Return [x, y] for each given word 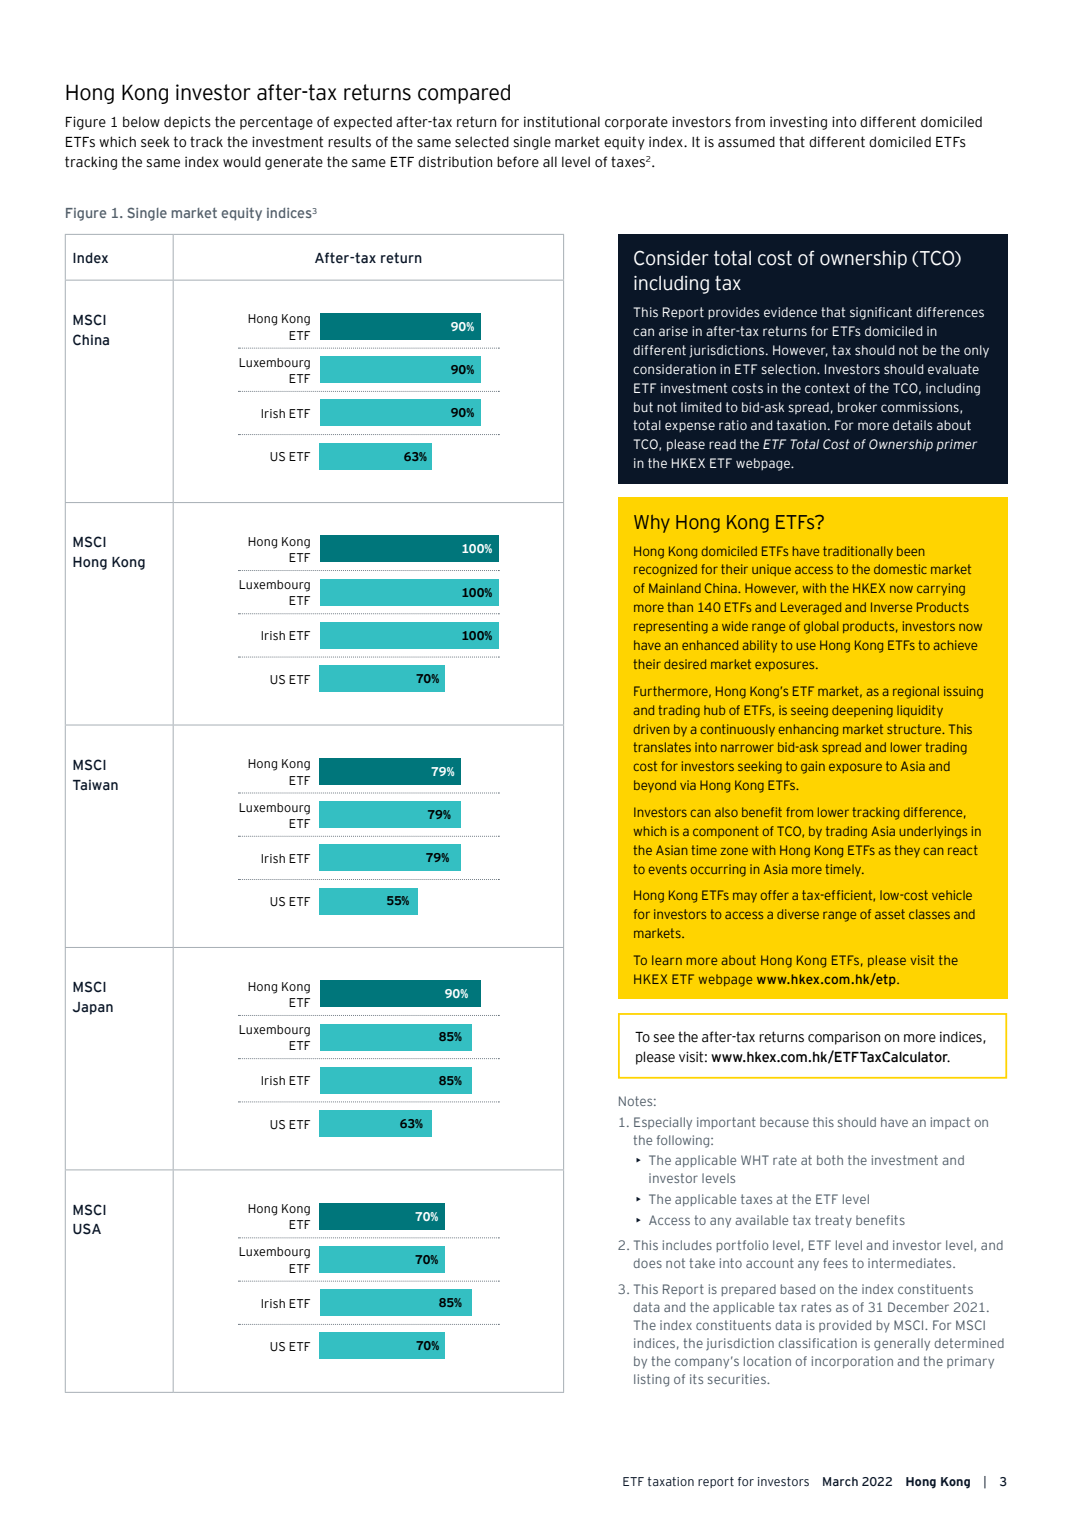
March [840, 1481]
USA [87, 1229]
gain [813, 767]
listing [651, 1380]
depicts [187, 123]
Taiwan [95, 784]
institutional [562, 122]
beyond [655, 786]
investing [798, 123]
